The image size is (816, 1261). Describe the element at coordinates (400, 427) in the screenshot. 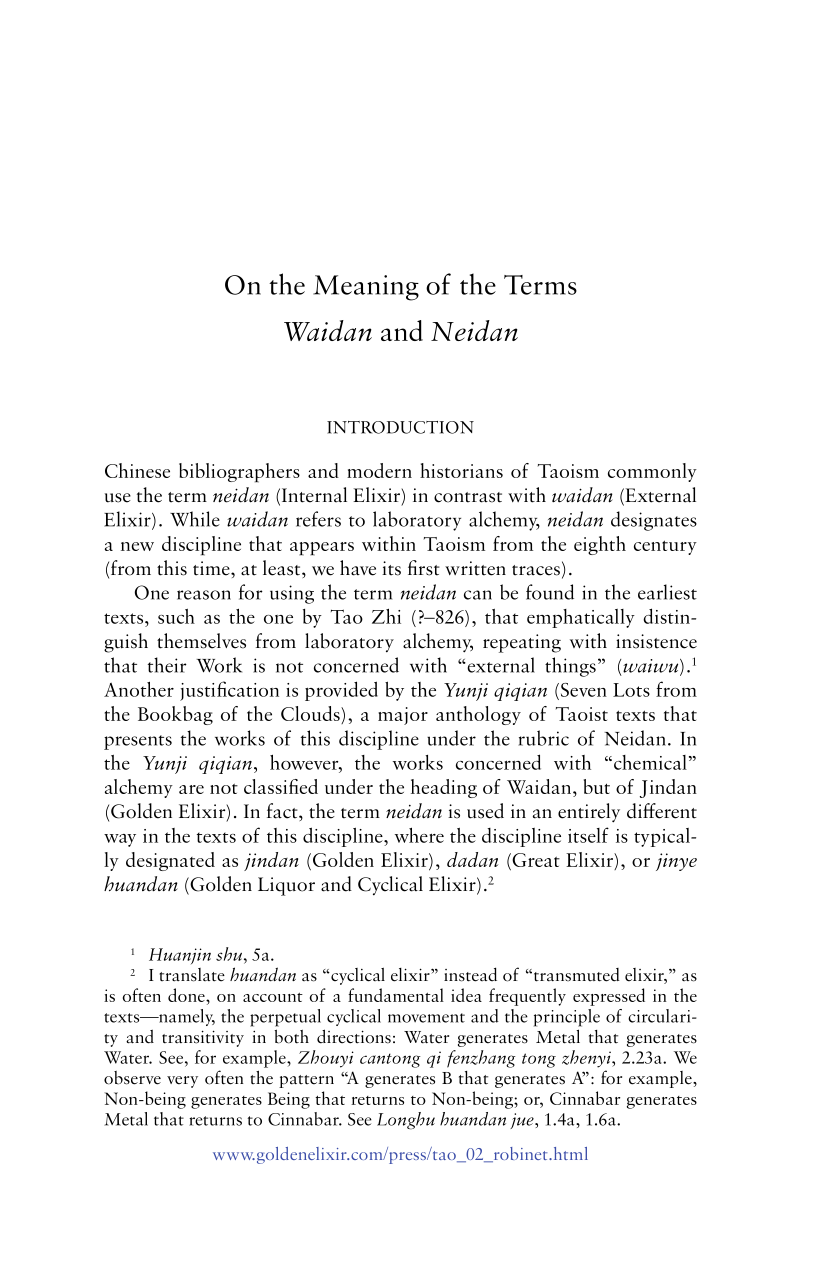

I see `INTRODUCTION` at that location.
